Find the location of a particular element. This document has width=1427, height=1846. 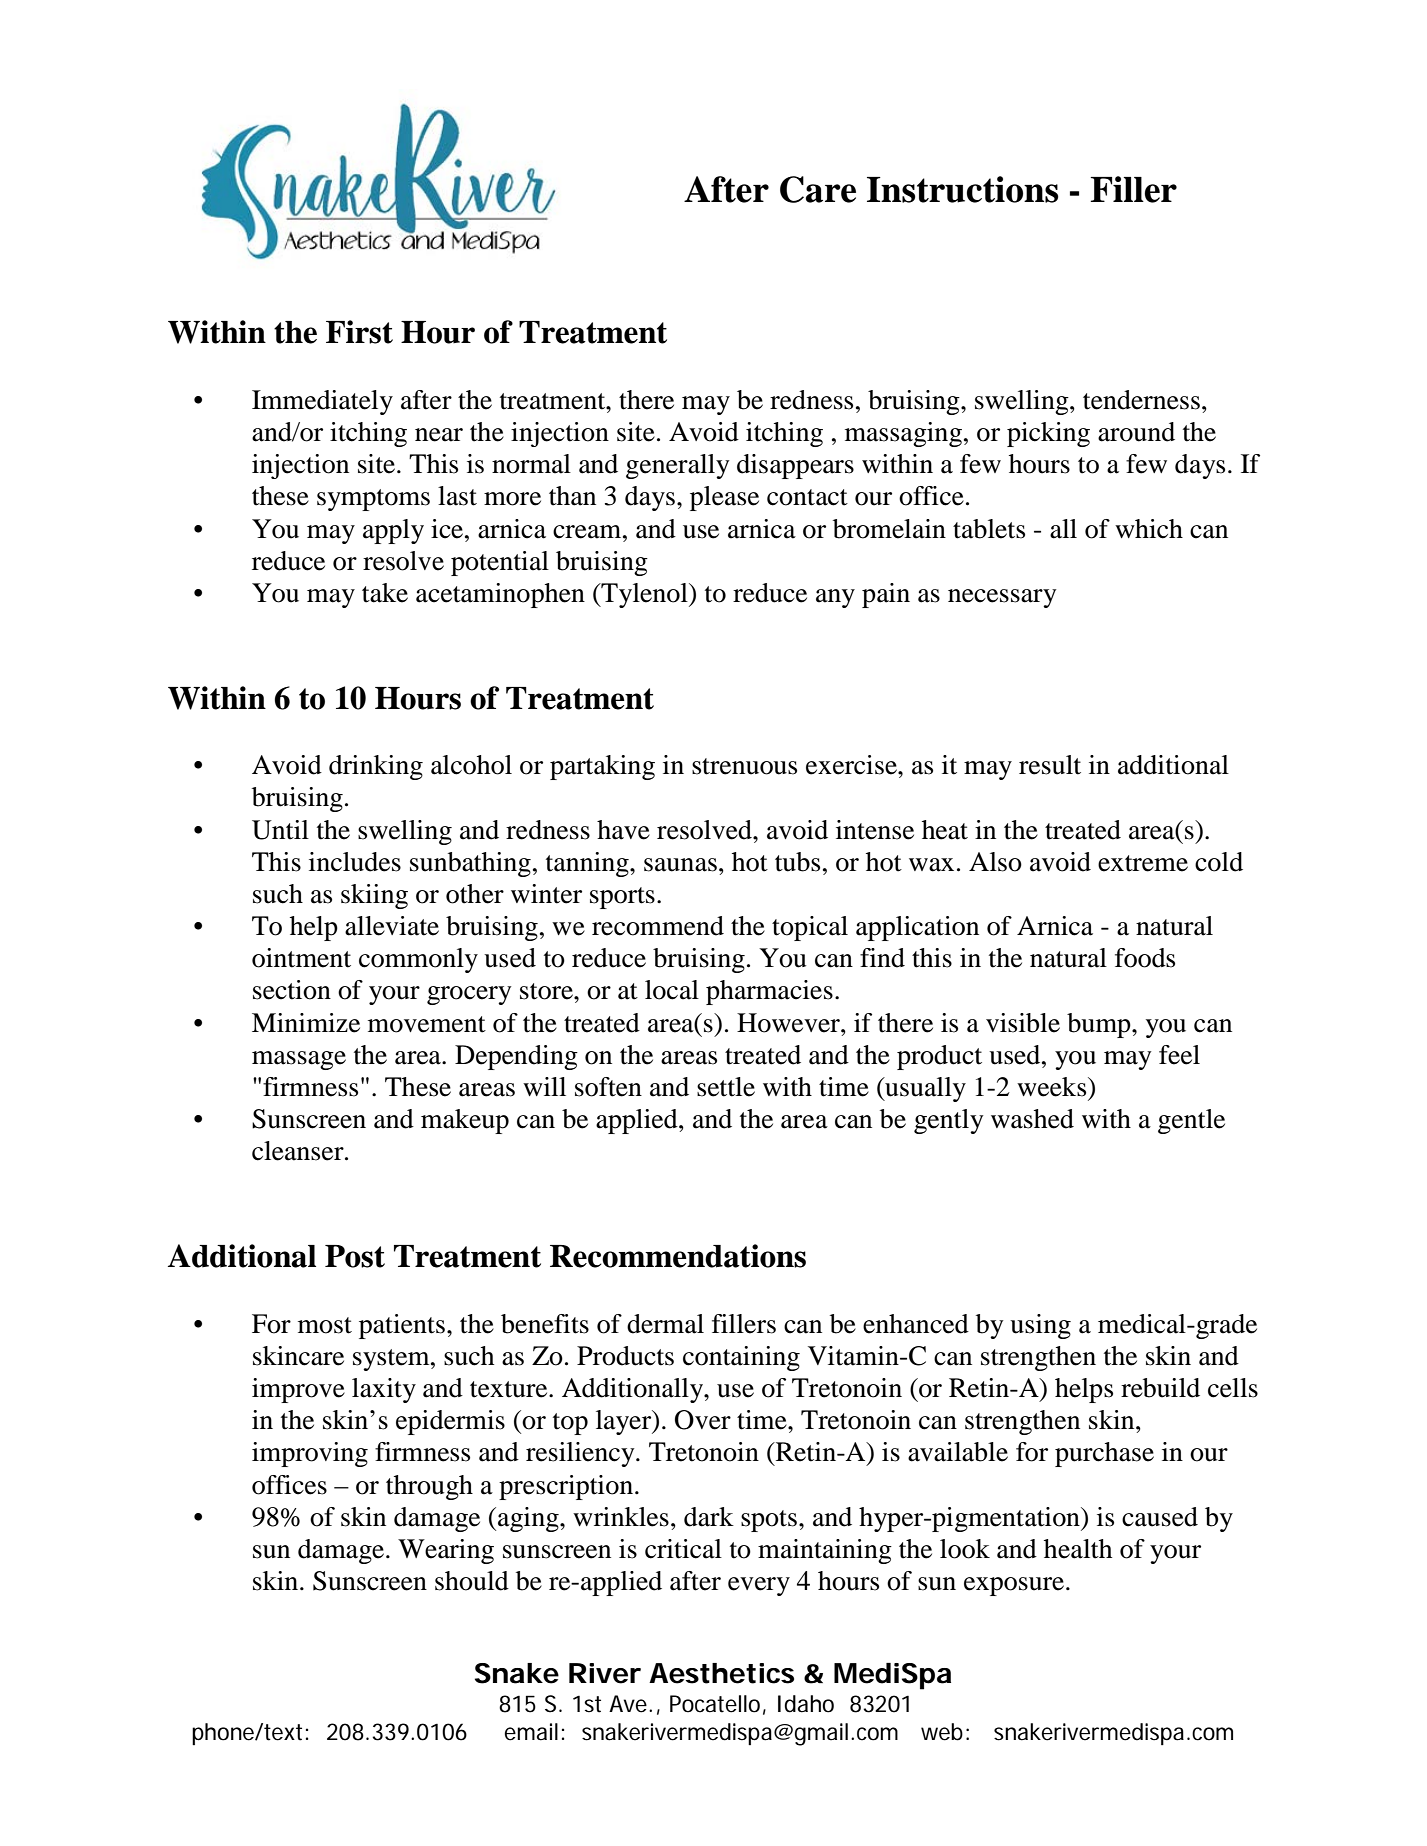

Instructions is located at coordinates (963, 189).
